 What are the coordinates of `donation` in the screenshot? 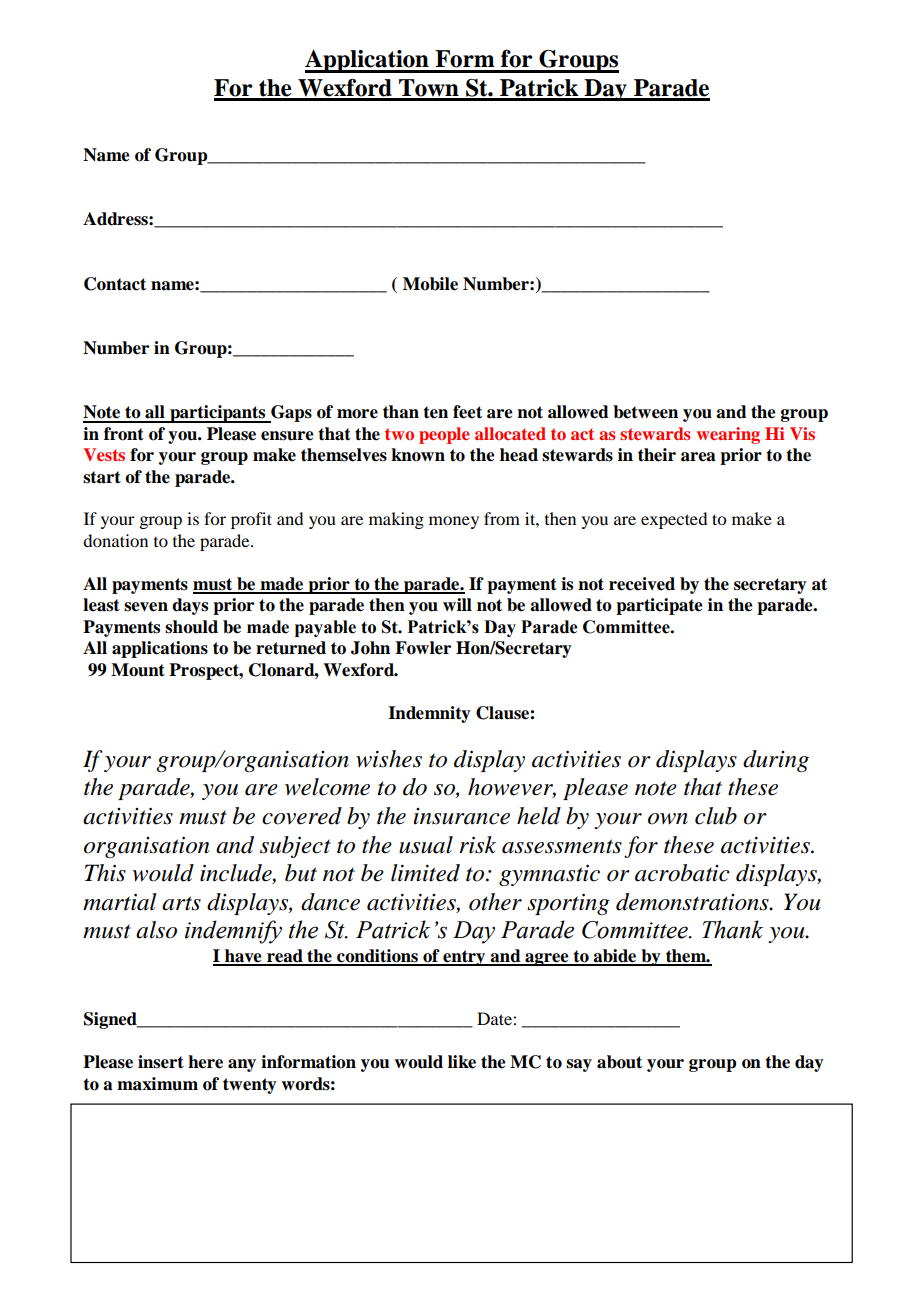 It's located at (115, 540).
